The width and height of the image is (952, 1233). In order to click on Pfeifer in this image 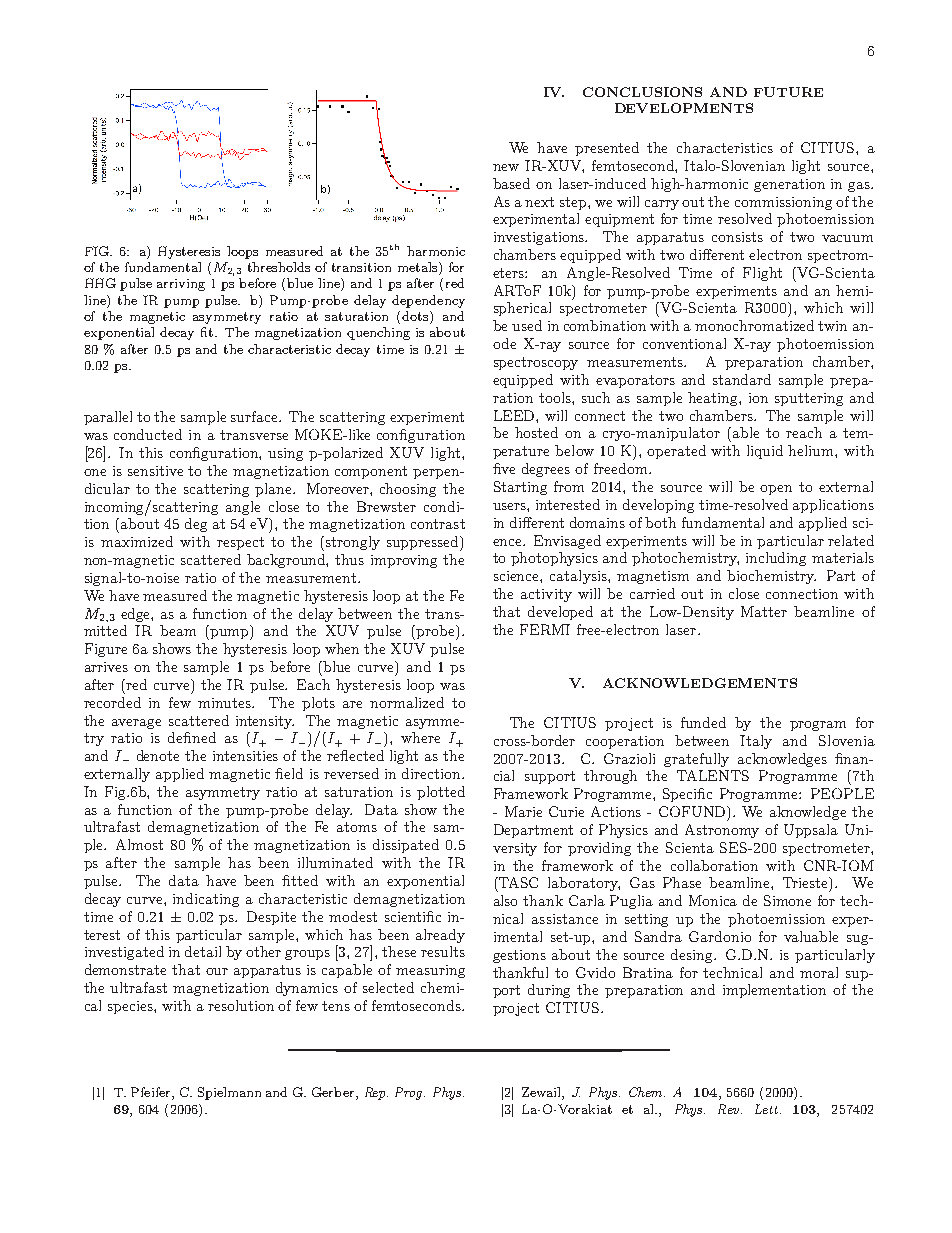, I will do `click(152, 1093)`.
